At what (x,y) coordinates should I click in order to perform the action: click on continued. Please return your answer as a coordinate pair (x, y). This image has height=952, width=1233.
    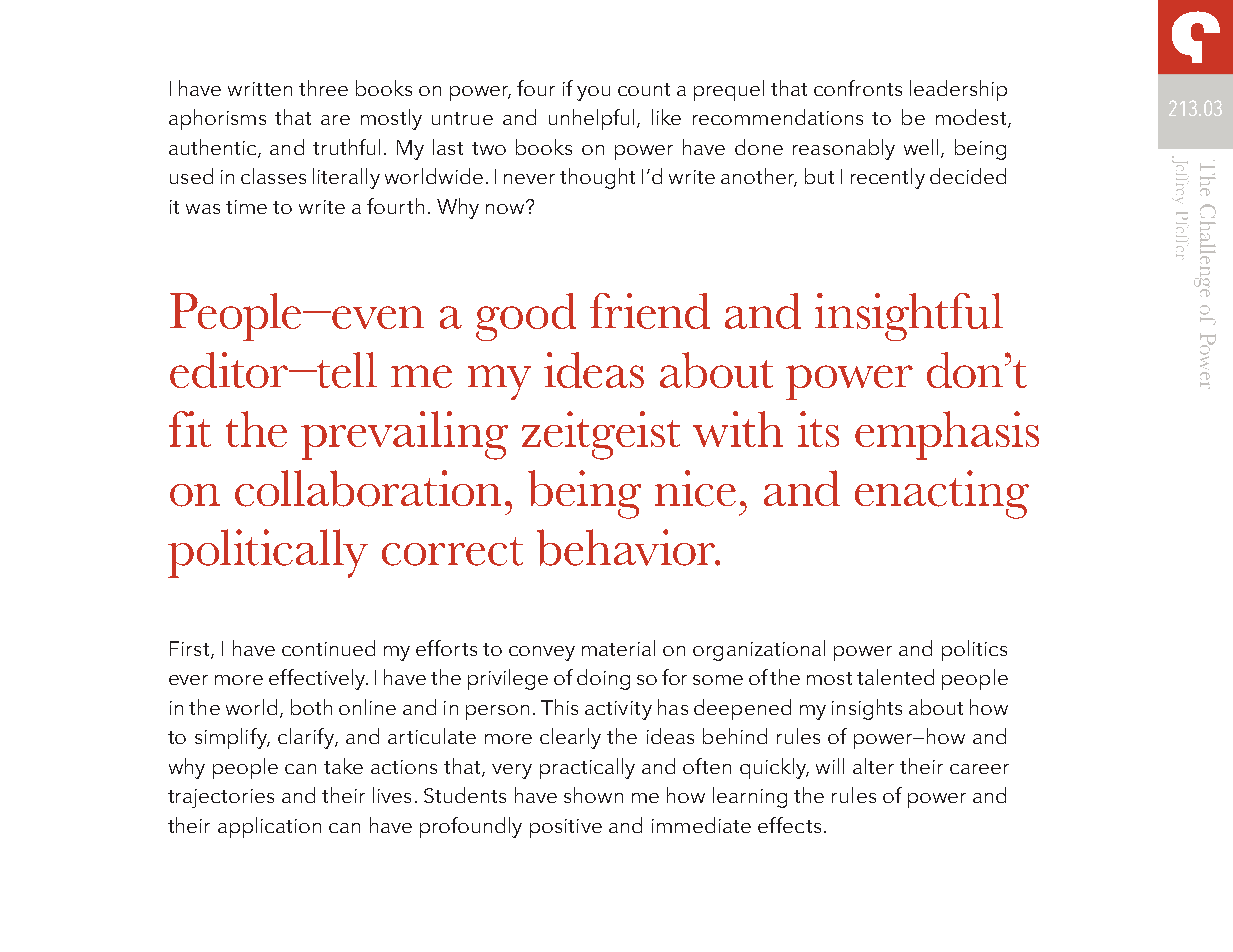
    Looking at the image, I should click on (328, 648).
